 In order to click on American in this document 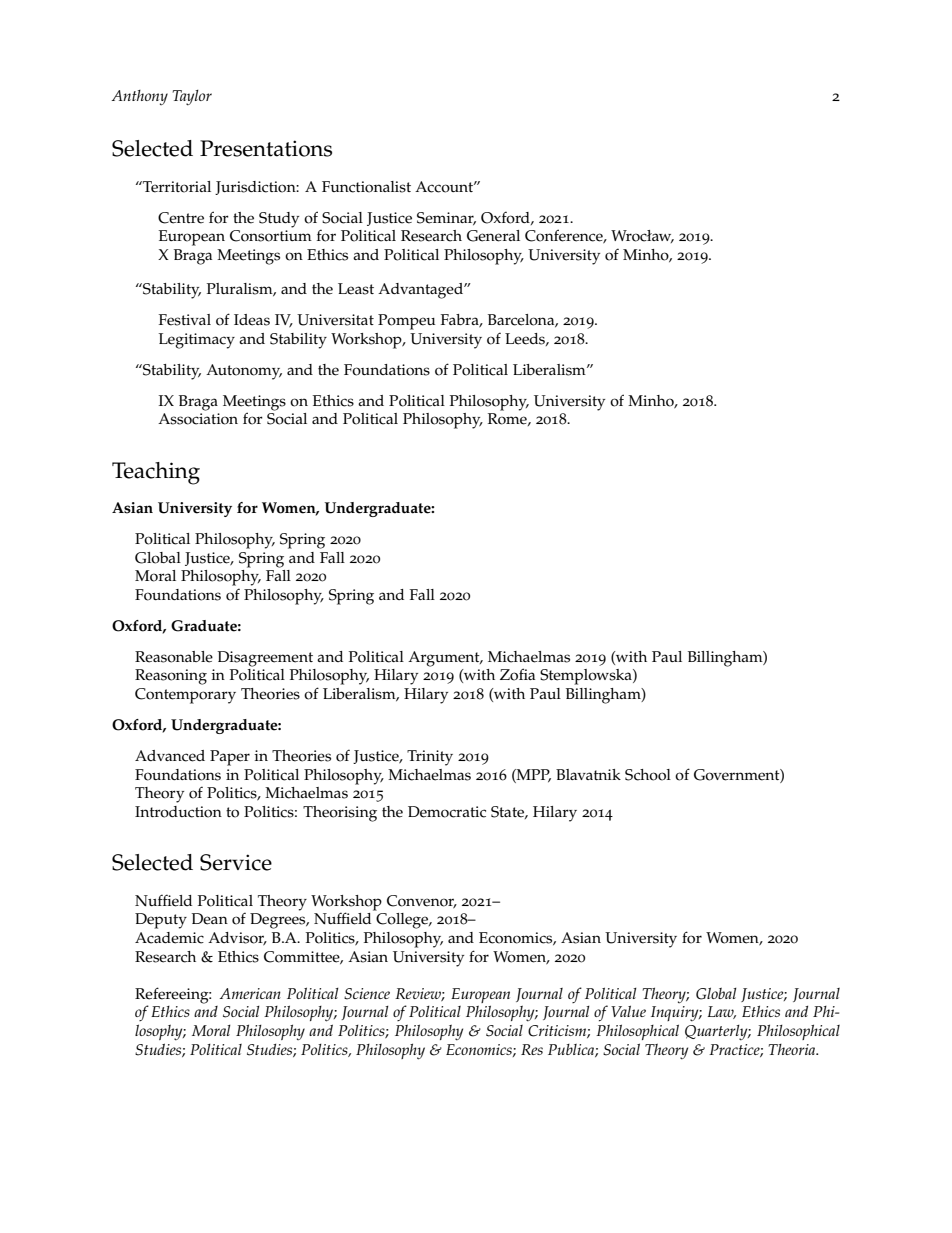, I will do `click(250, 993)`.
